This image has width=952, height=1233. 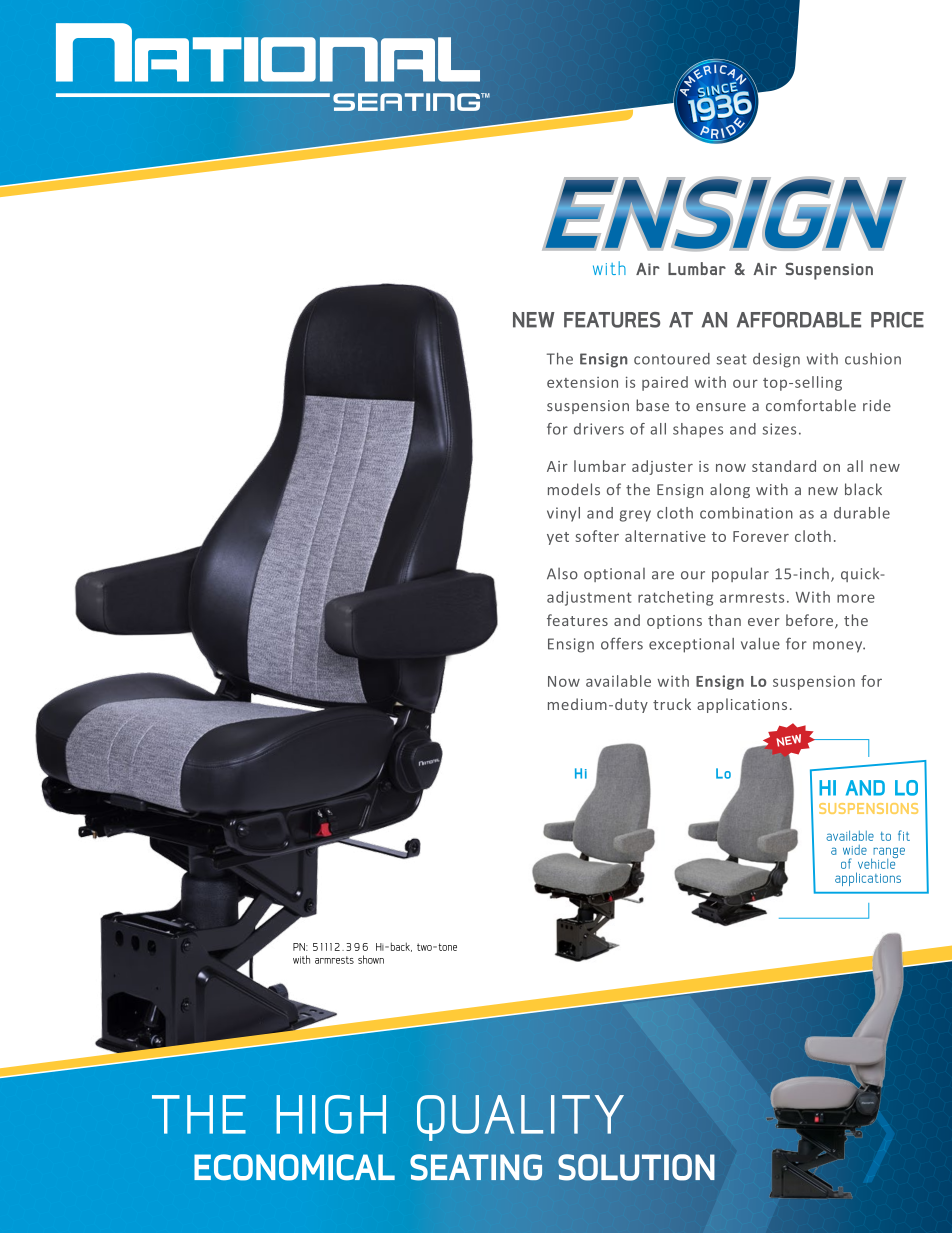 What do you see at coordinates (904, 835) in the image?
I see `fit` at bounding box center [904, 835].
